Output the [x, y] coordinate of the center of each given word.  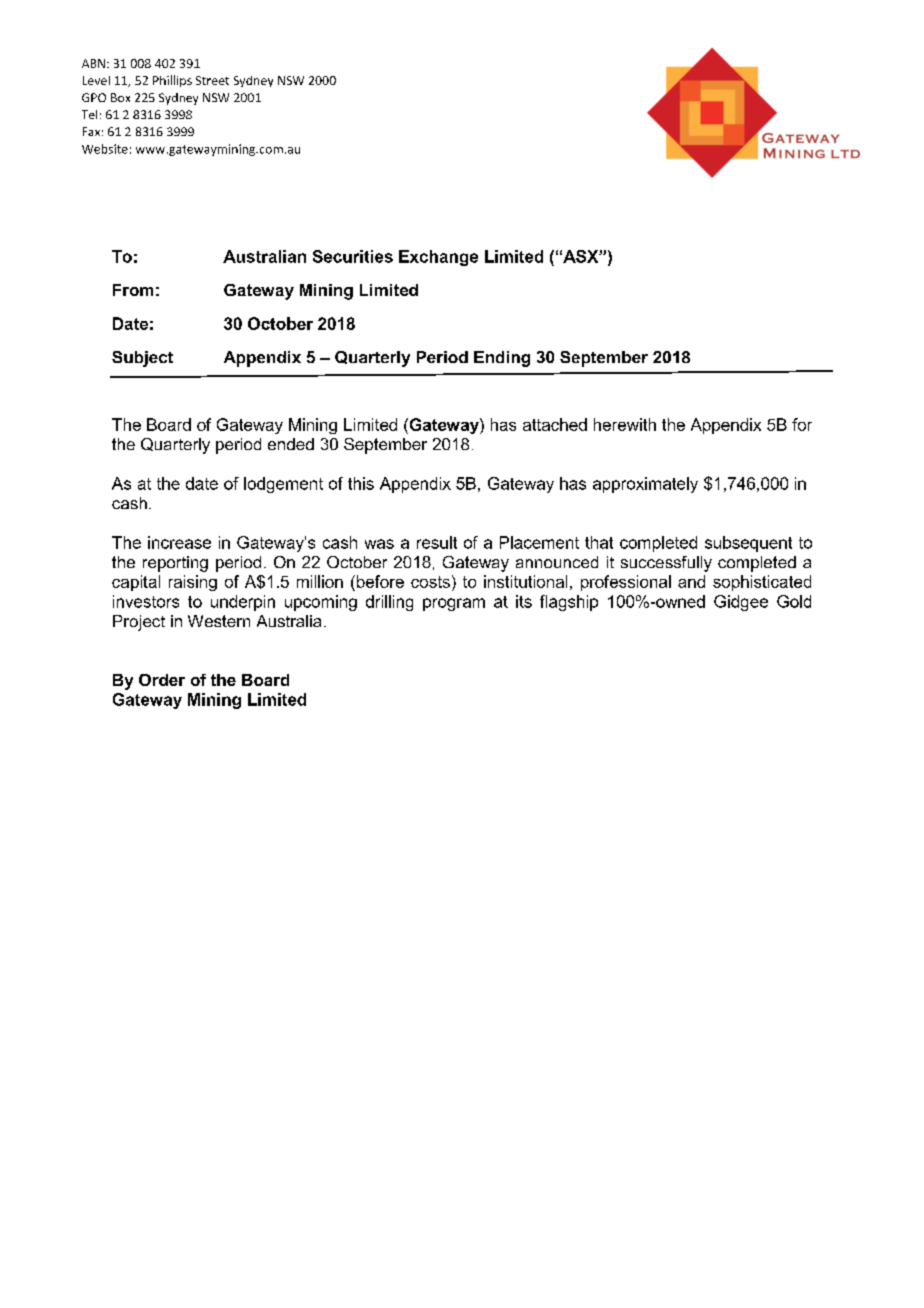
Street [212, 80]
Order [162, 680]
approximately [645, 485]
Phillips [172, 81]
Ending [502, 359]
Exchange [438, 258]
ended [291, 444]
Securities [353, 256]
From [133, 290]
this [361, 483]
